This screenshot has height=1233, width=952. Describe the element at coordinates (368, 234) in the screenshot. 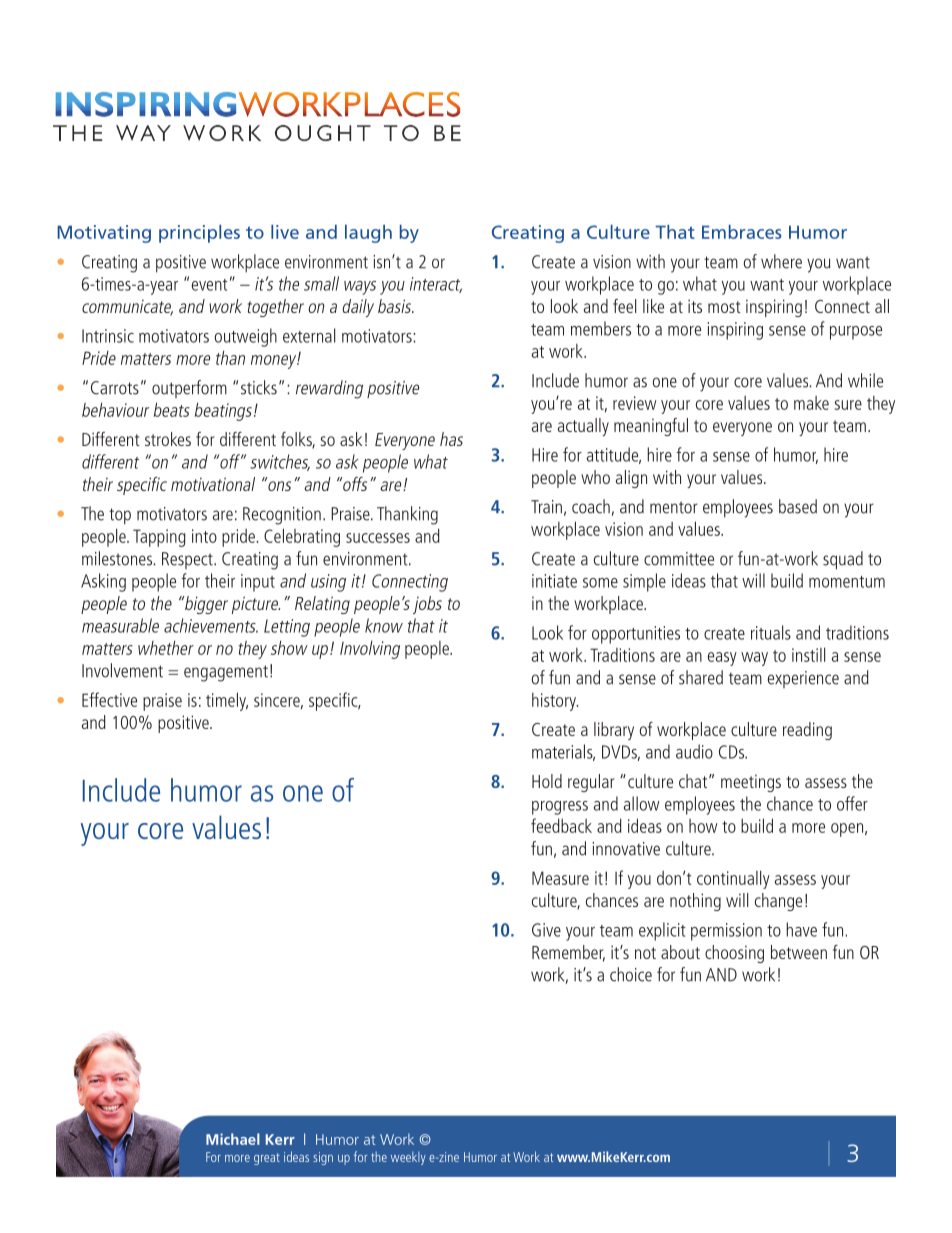

I see `laugh` at that location.
